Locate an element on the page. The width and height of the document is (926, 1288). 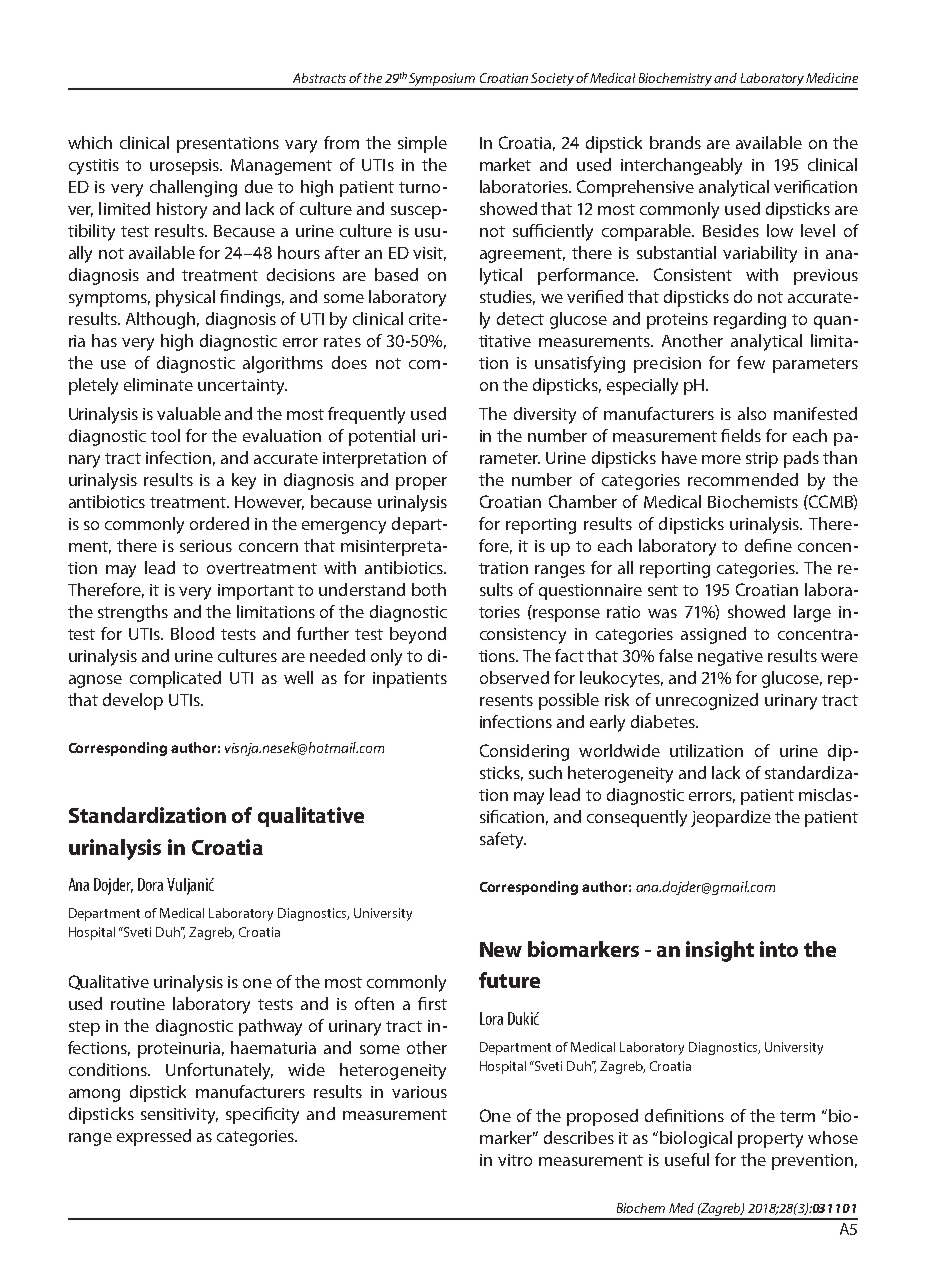
beyond is located at coordinates (418, 635).
